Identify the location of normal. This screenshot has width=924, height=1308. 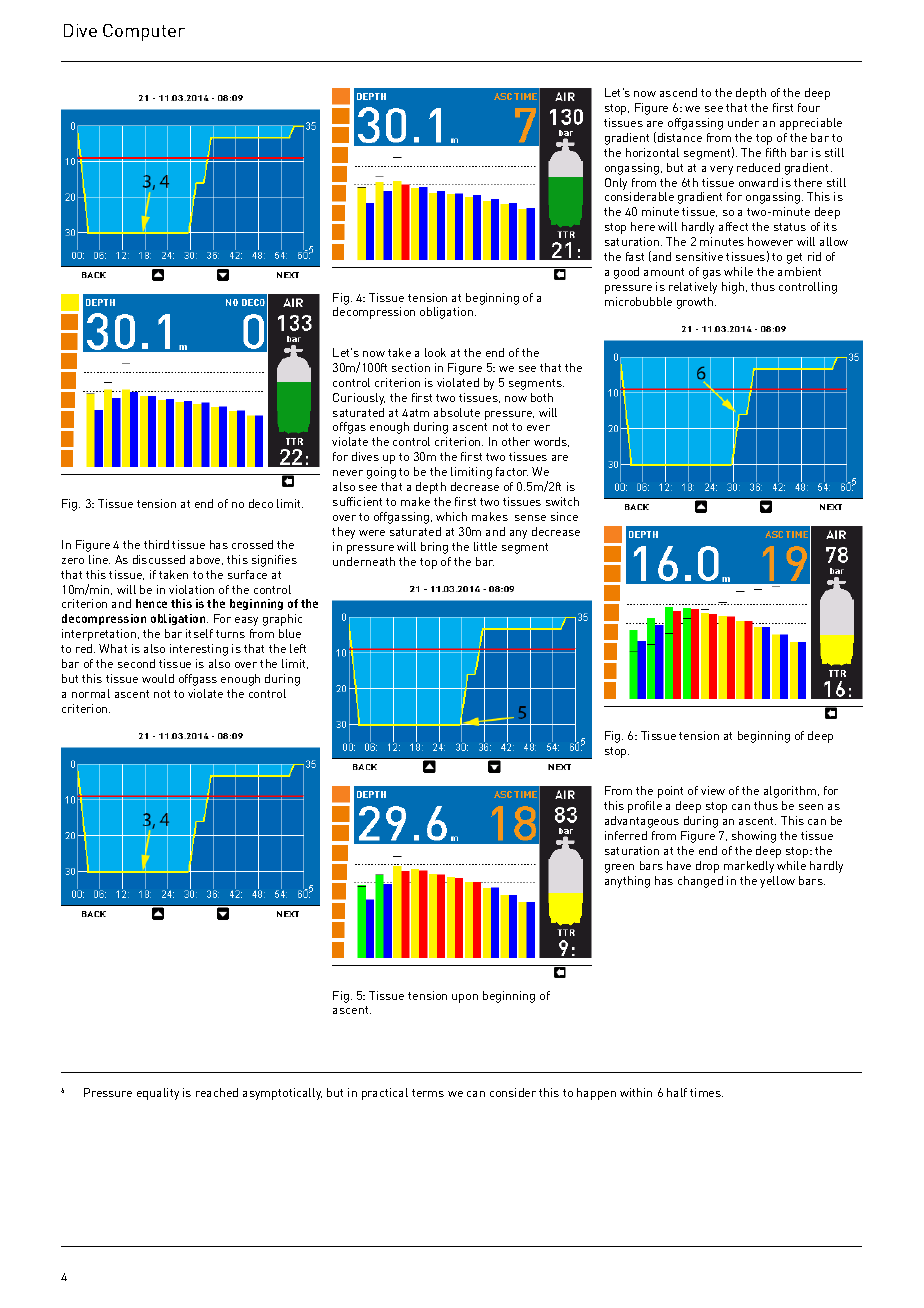
(91, 693).
